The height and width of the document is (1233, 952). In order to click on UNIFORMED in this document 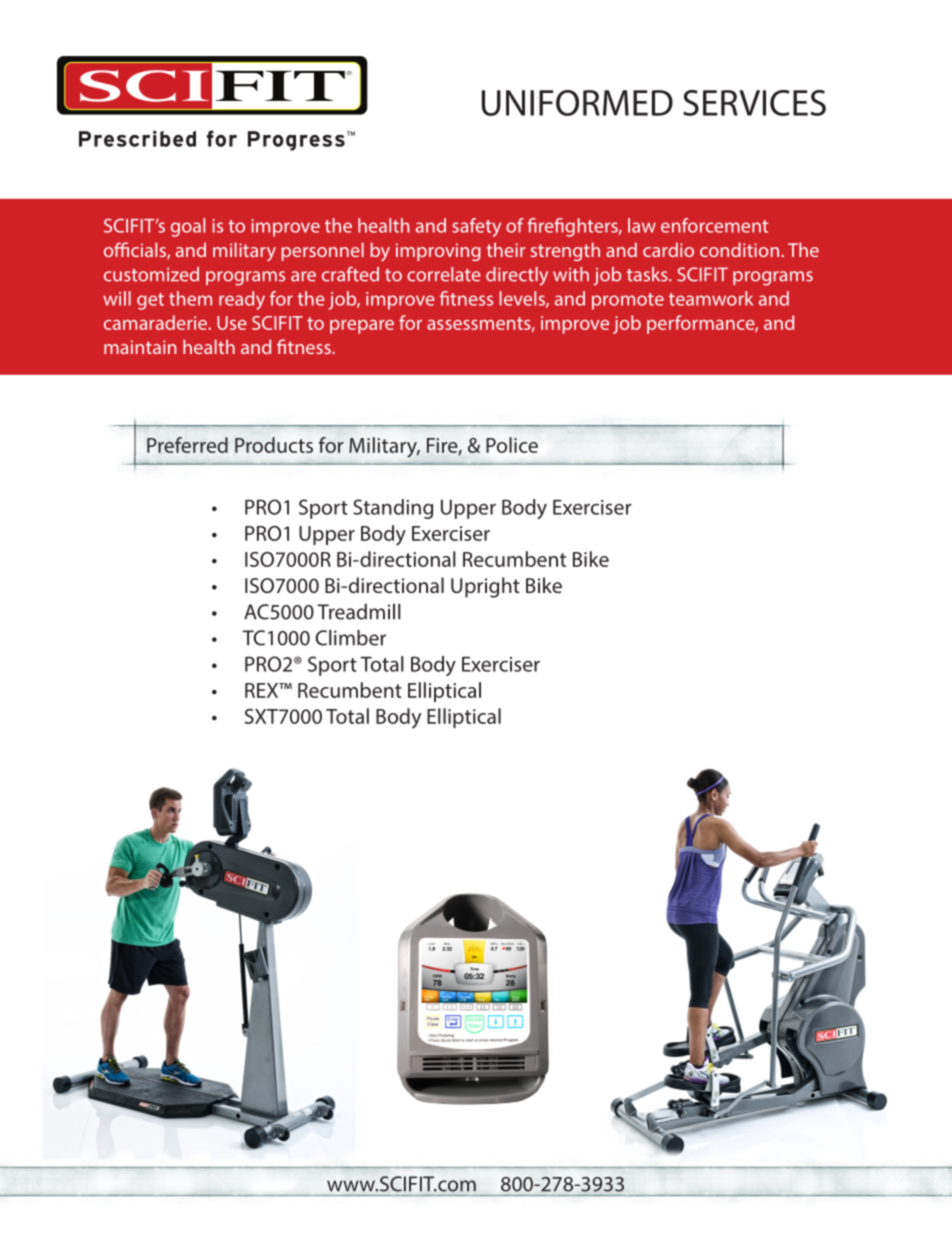, I will do `click(577, 103)`.
